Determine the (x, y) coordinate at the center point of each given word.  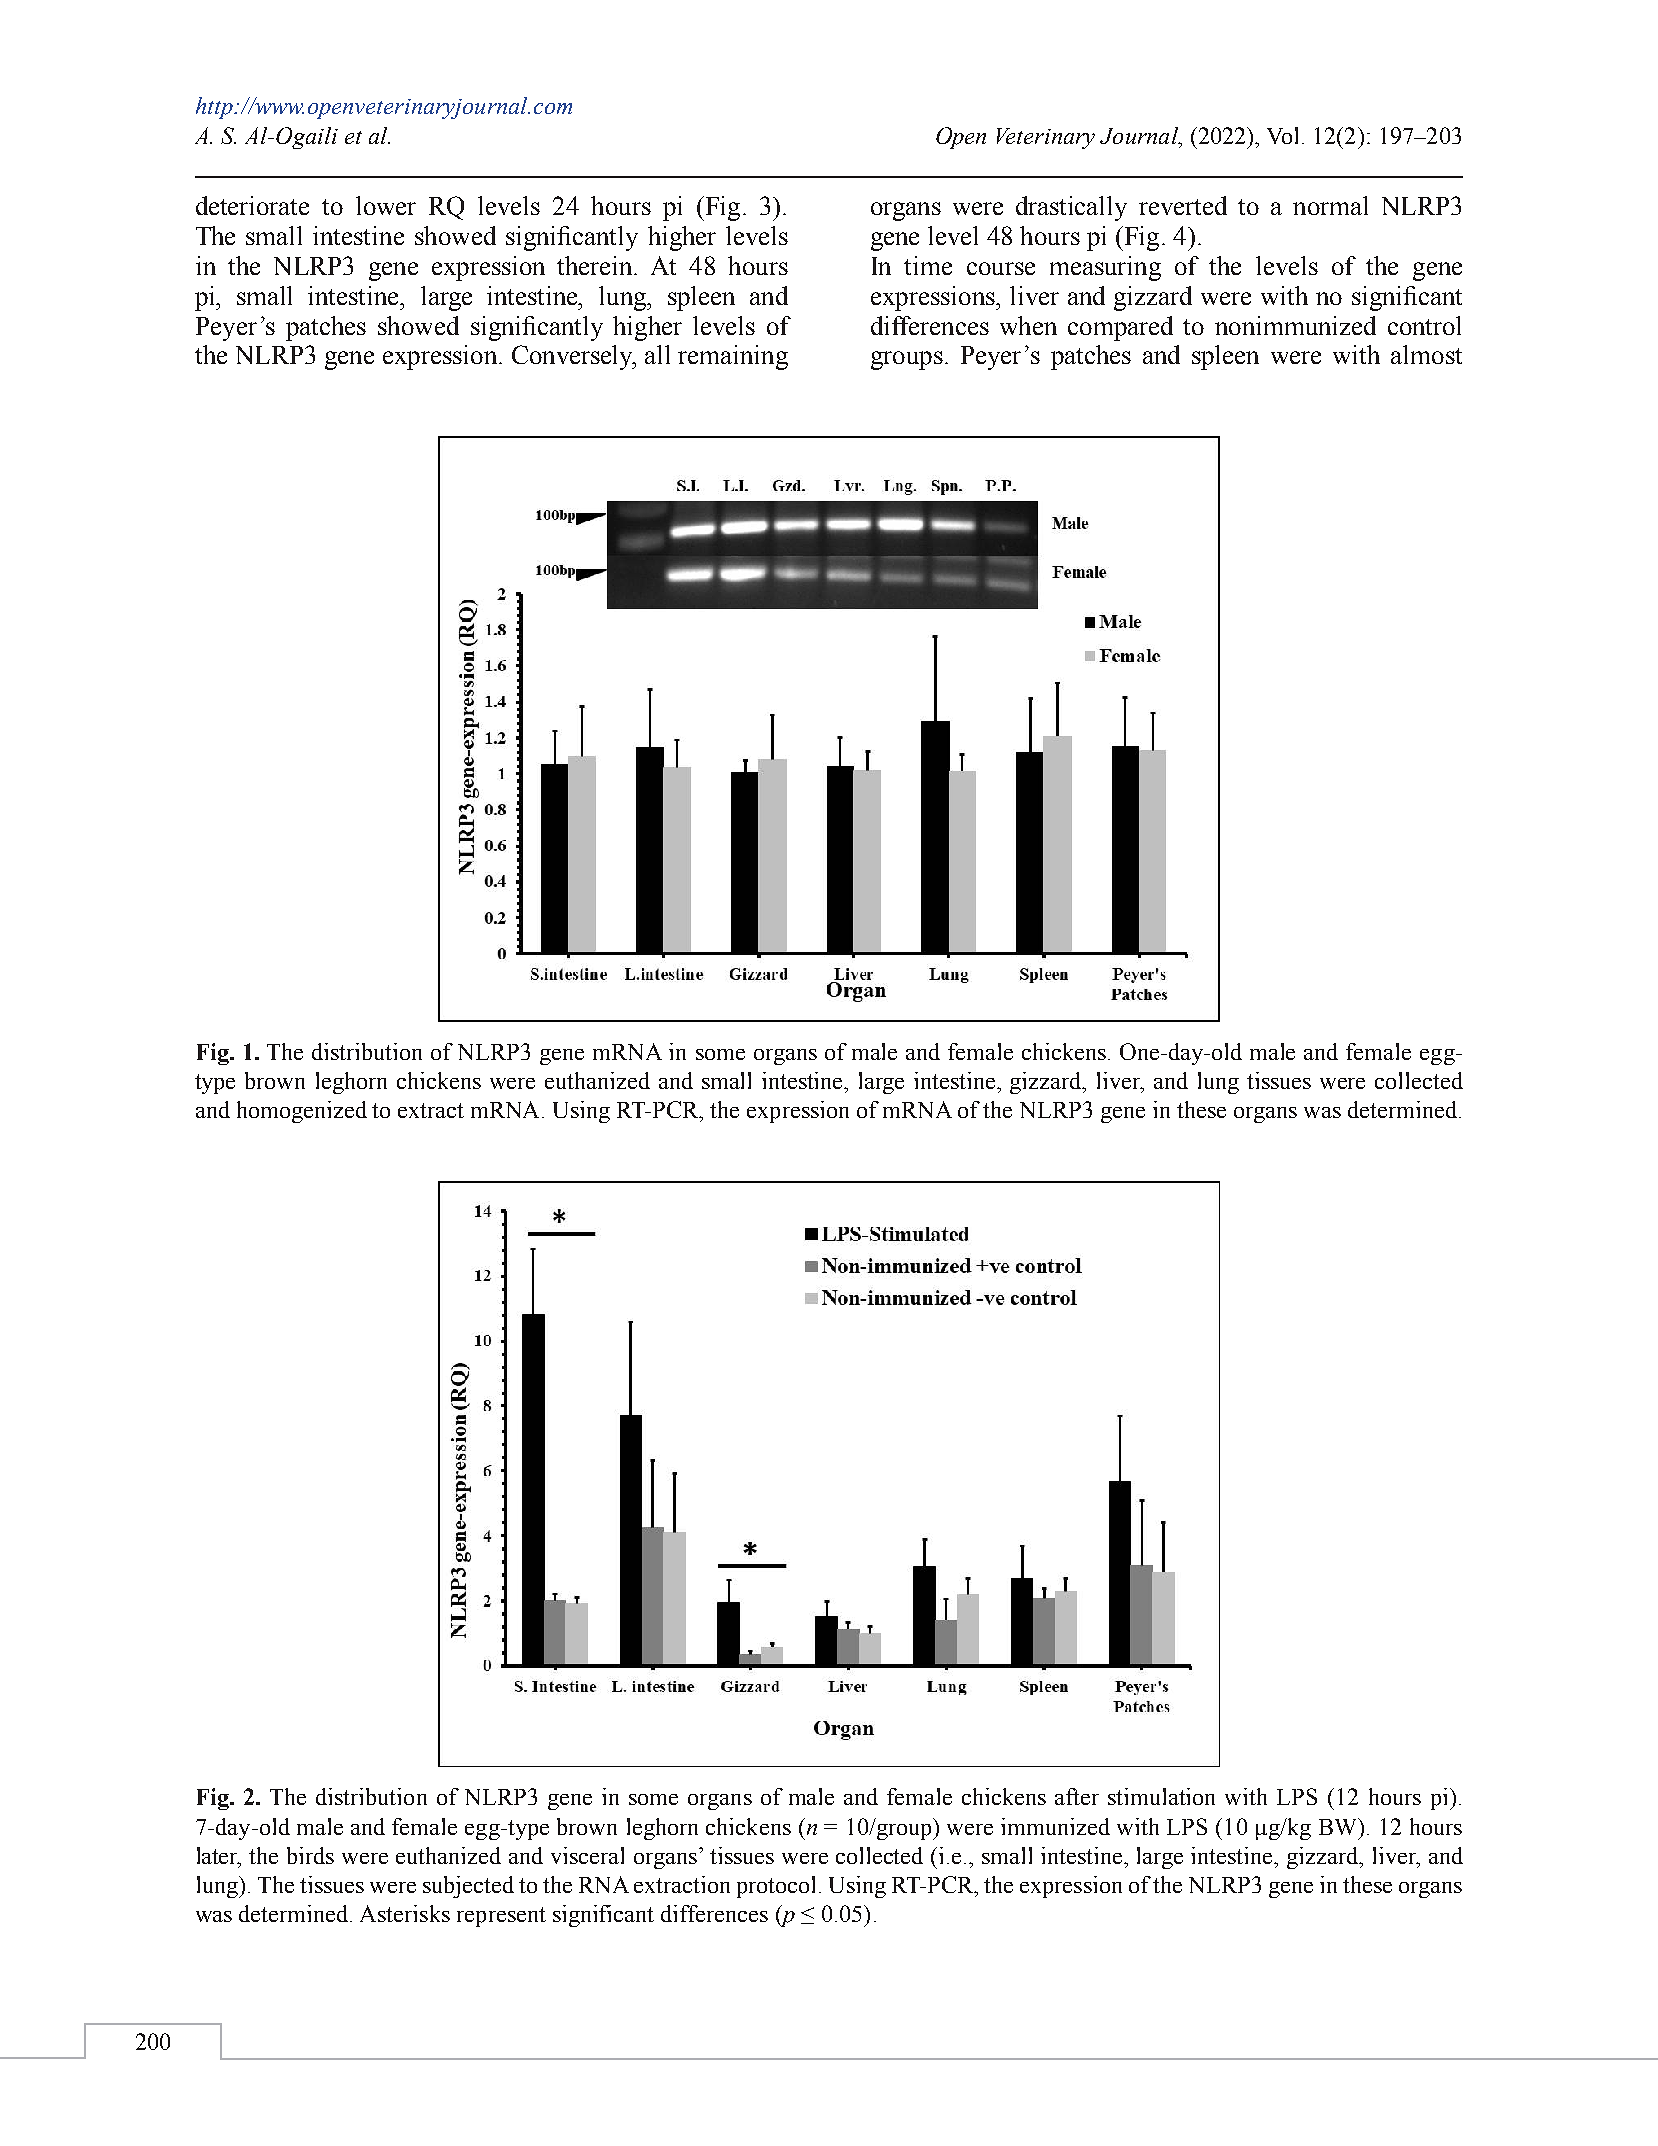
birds (310, 1855)
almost (1426, 354)
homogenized (302, 1112)
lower (386, 205)
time (928, 265)
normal (1330, 205)
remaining (733, 357)
